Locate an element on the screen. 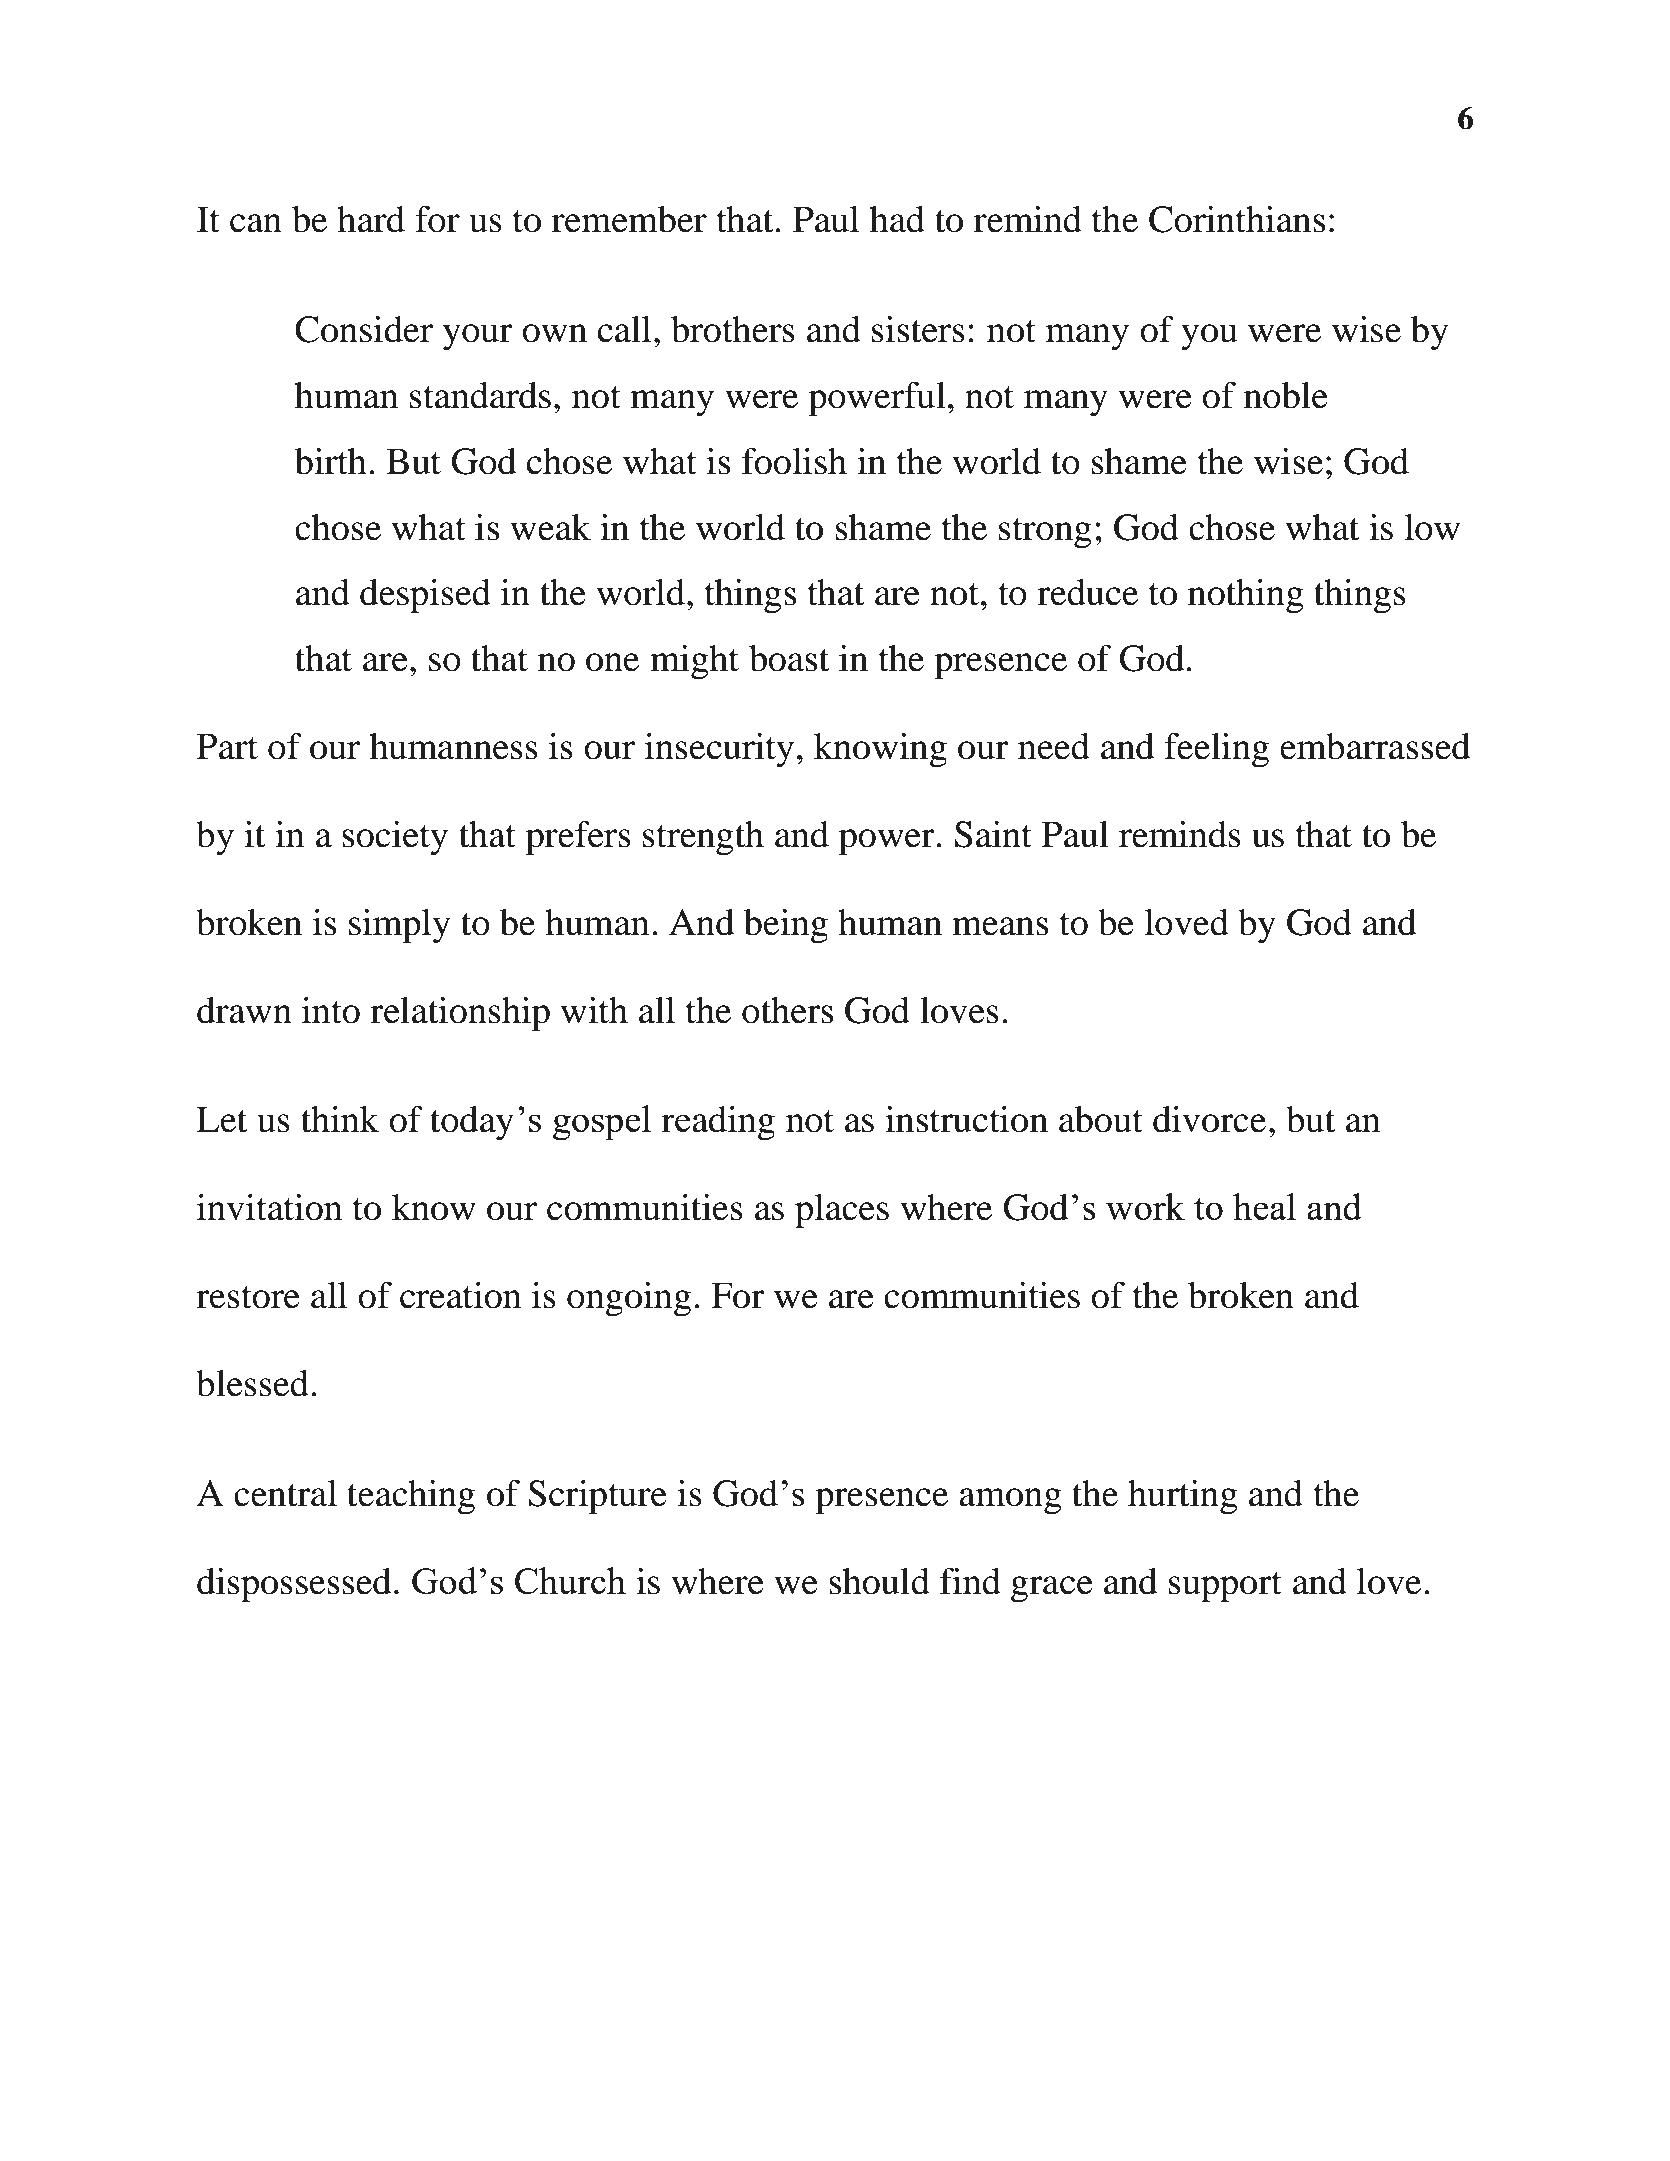 This screenshot has height=2161, width=1670. simply is located at coordinates (399, 926).
